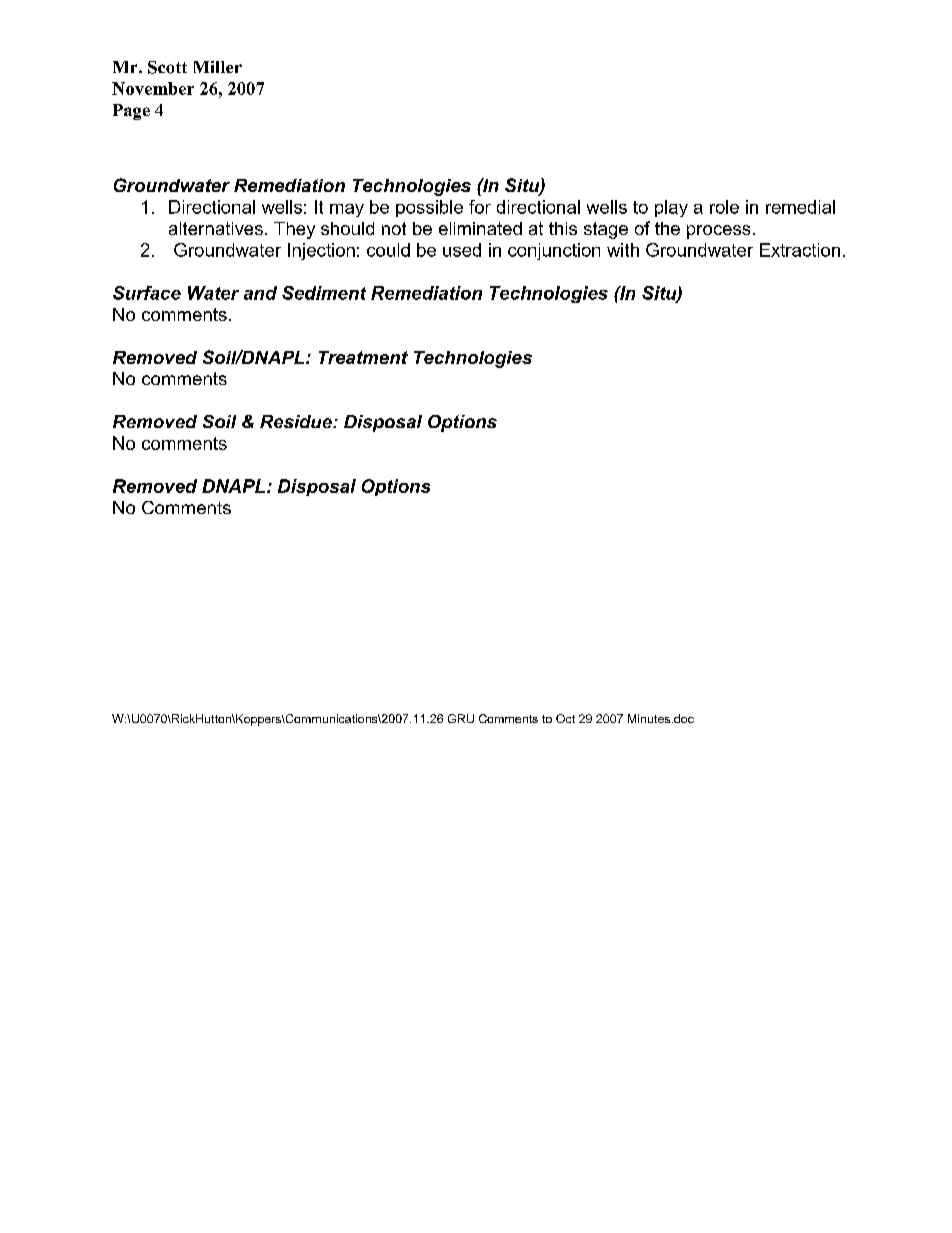  Describe the element at coordinates (724, 207) in the screenshot. I see `role` at that location.
